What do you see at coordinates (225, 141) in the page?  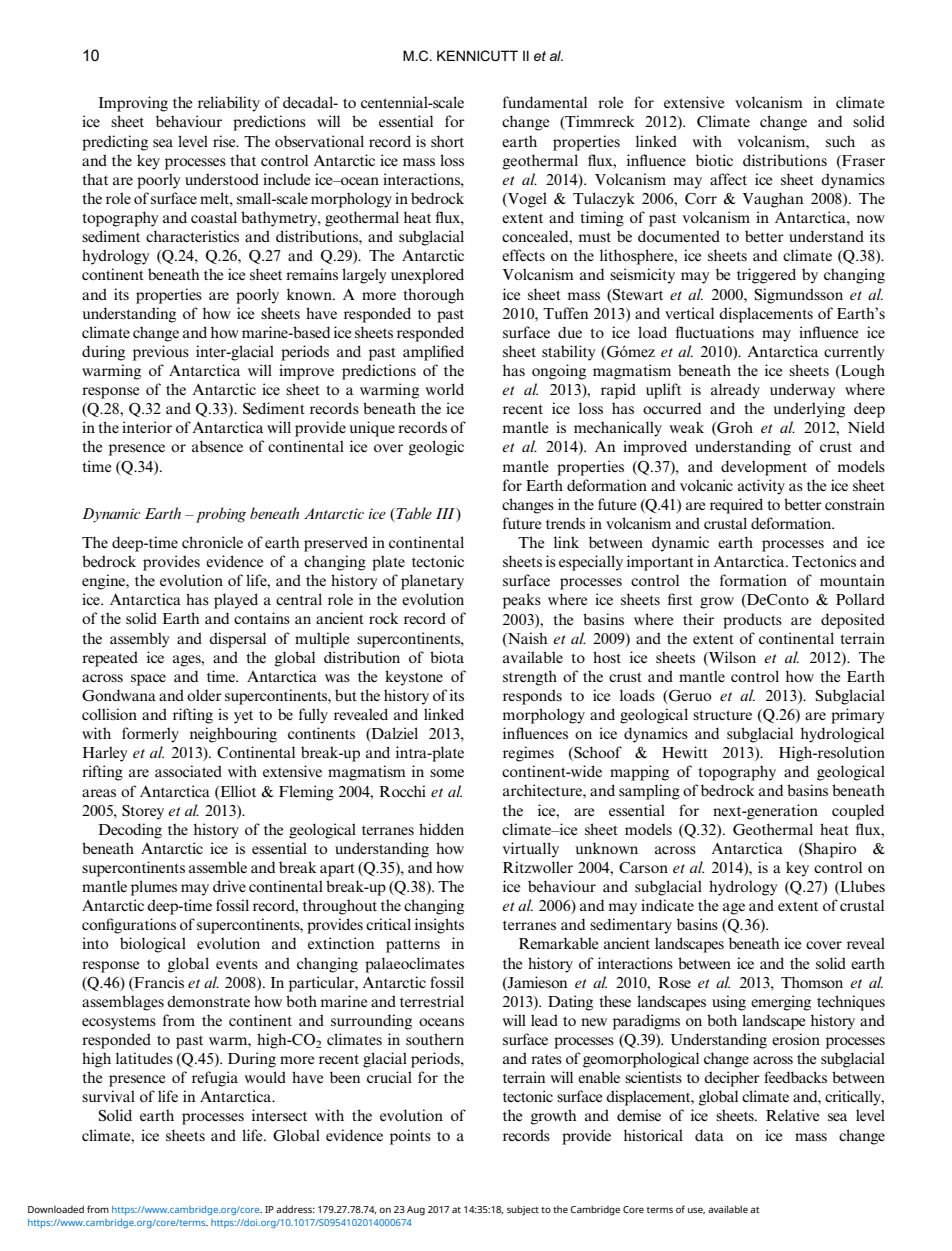 I see `rise` at bounding box center [225, 141].
